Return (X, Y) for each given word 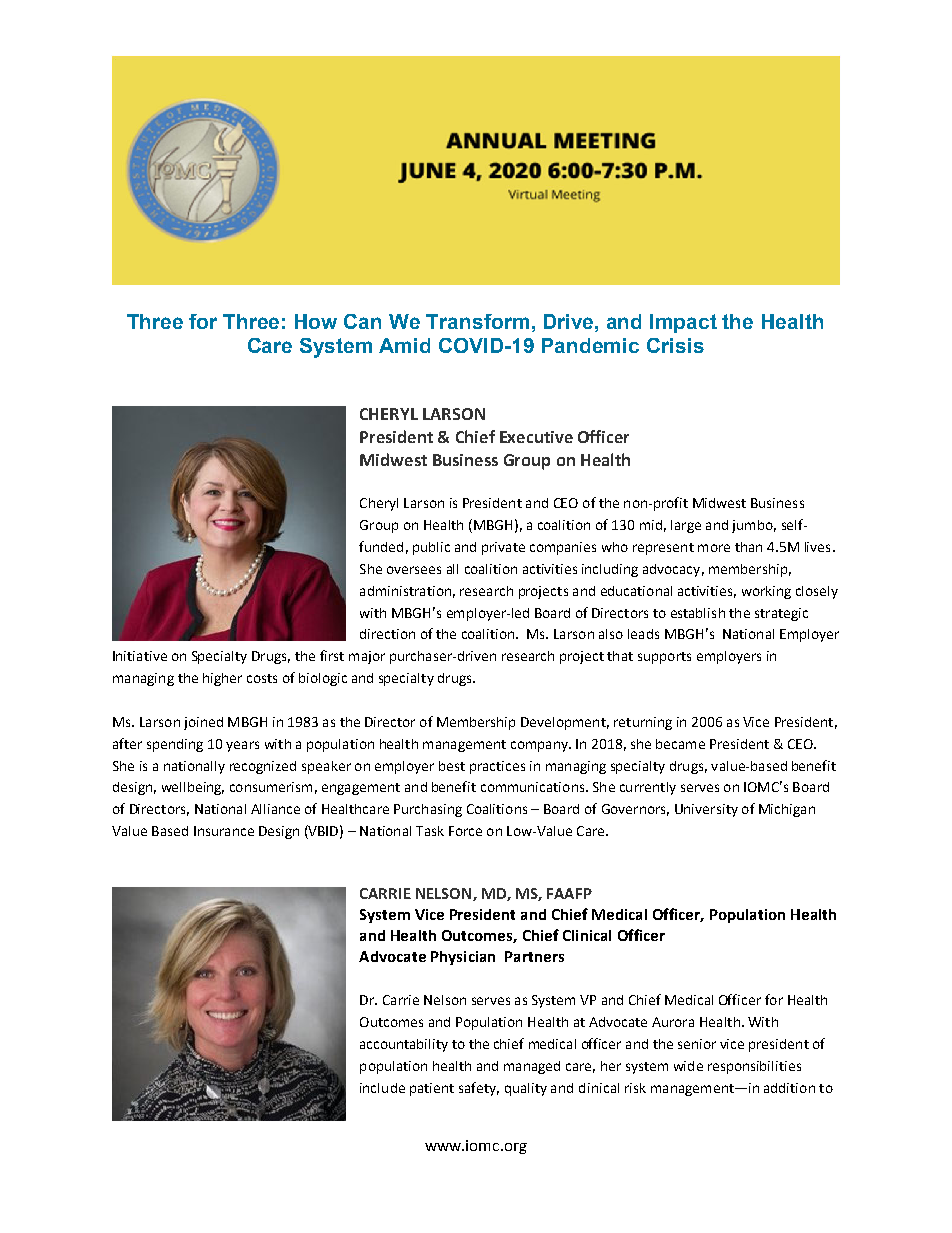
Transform (477, 321)
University (706, 810)
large (686, 526)
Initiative (140, 656)
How (316, 321)
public (431, 548)
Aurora (673, 1022)
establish (698, 613)
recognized (263, 767)
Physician (463, 958)
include (382, 1088)
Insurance (224, 831)
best (452, 766)
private (503, 548)
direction (387, 634)
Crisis (675, 345)
